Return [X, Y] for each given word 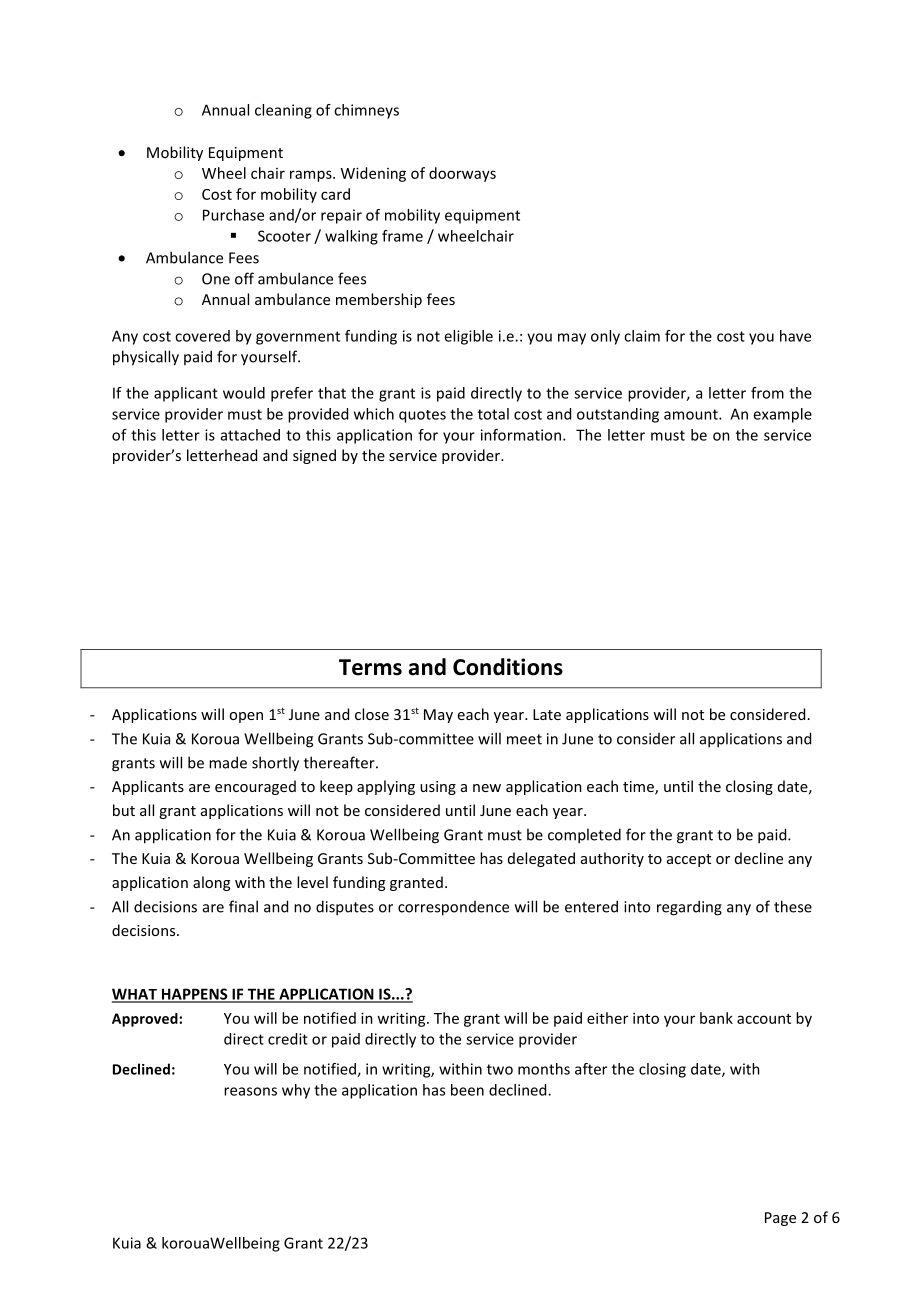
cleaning [283, 111]
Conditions [508, 667]
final [243, 906]
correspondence [453, 908]
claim [642, 336]
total [493, 414]
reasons [250, 1091]
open [246, 717]
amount [692, 414]
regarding [689, 908]
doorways [462, 174]
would [244, 393]
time [639, 788]
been [467, 1090]
